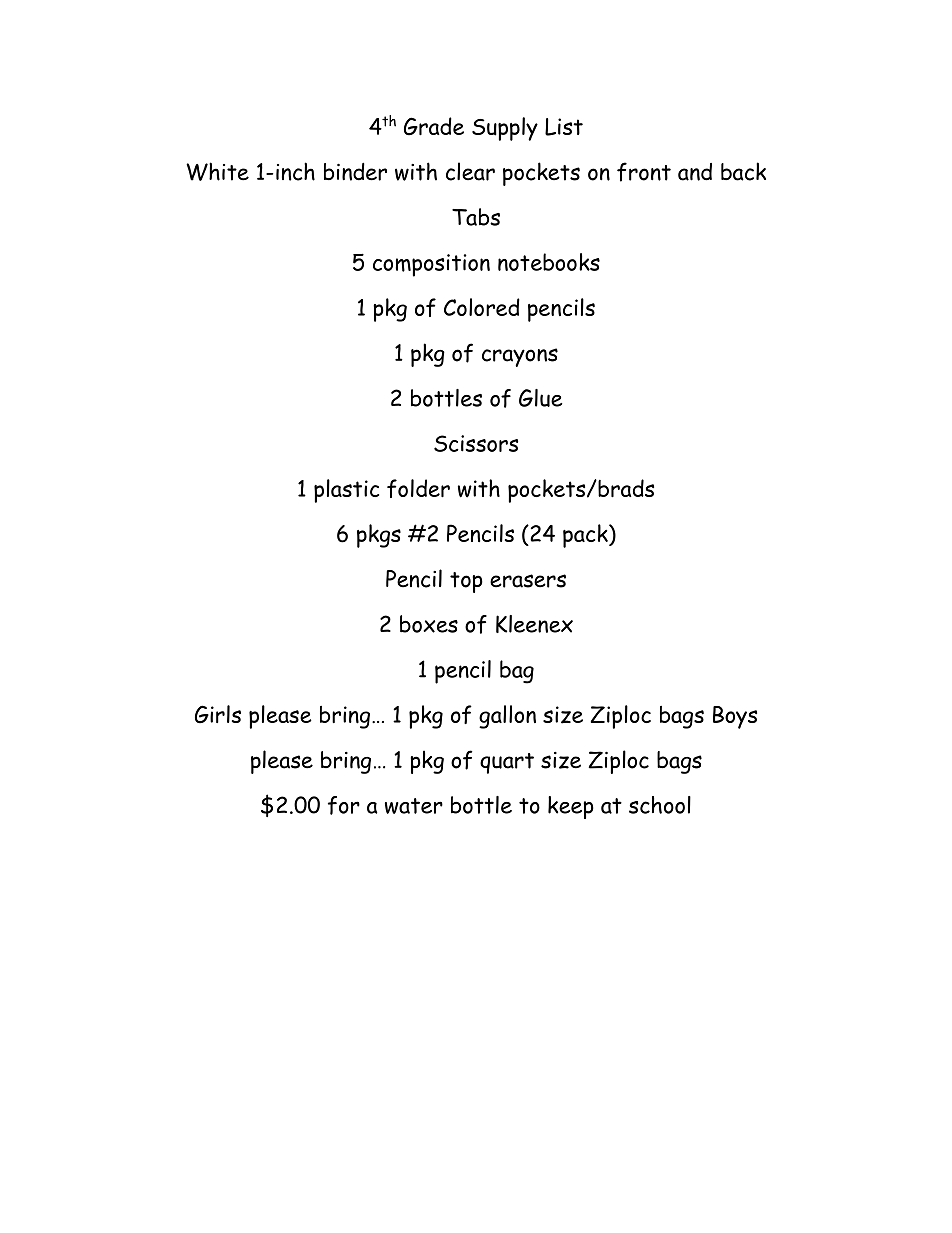  What do you see at coordinates (505, 129) in the image?
I see `Supply` at bounding box center [505, 129].
